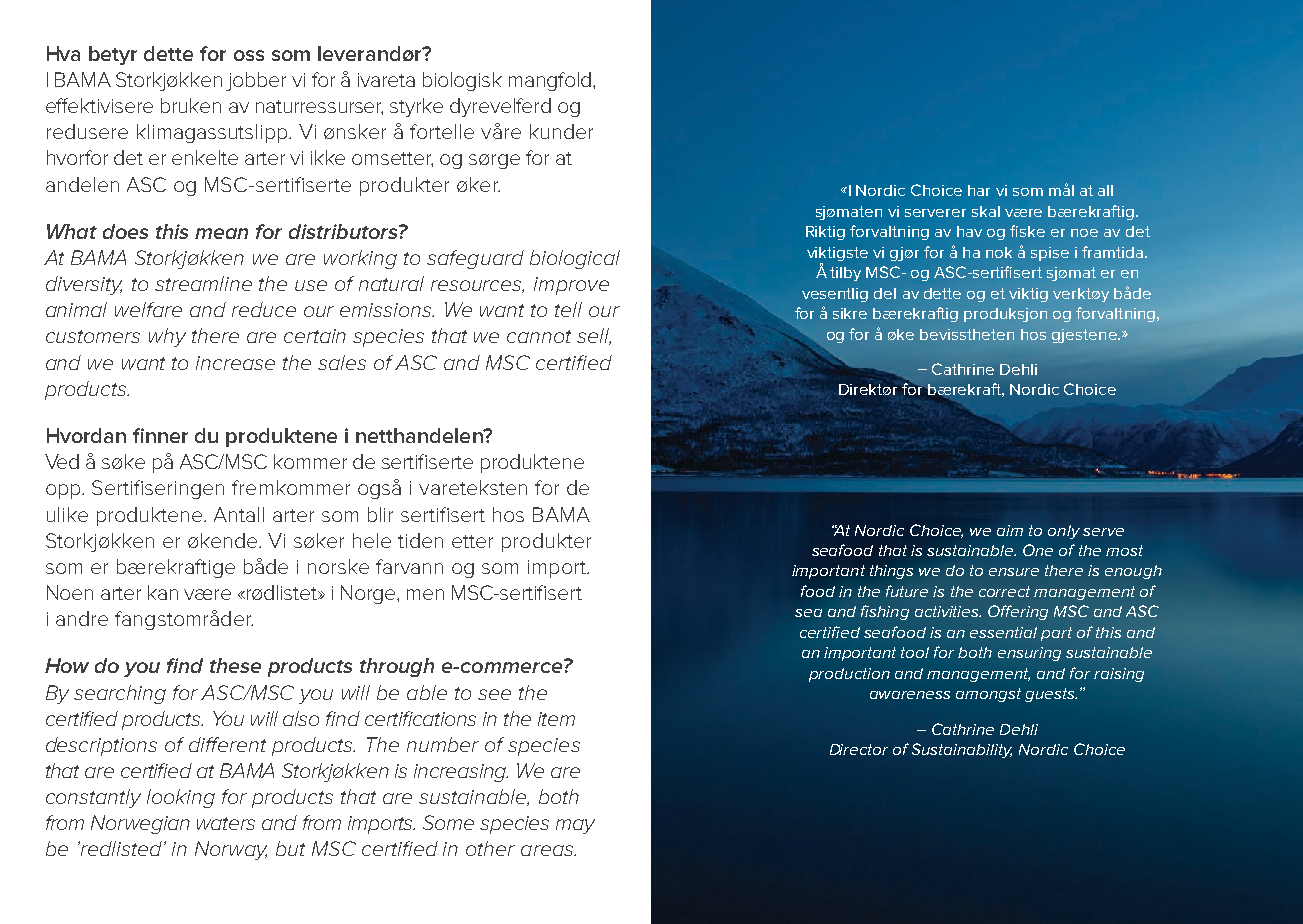  What do you see at coordinates (999, 252) in the image?
I see `nok` at bounding box center [999, 252].
